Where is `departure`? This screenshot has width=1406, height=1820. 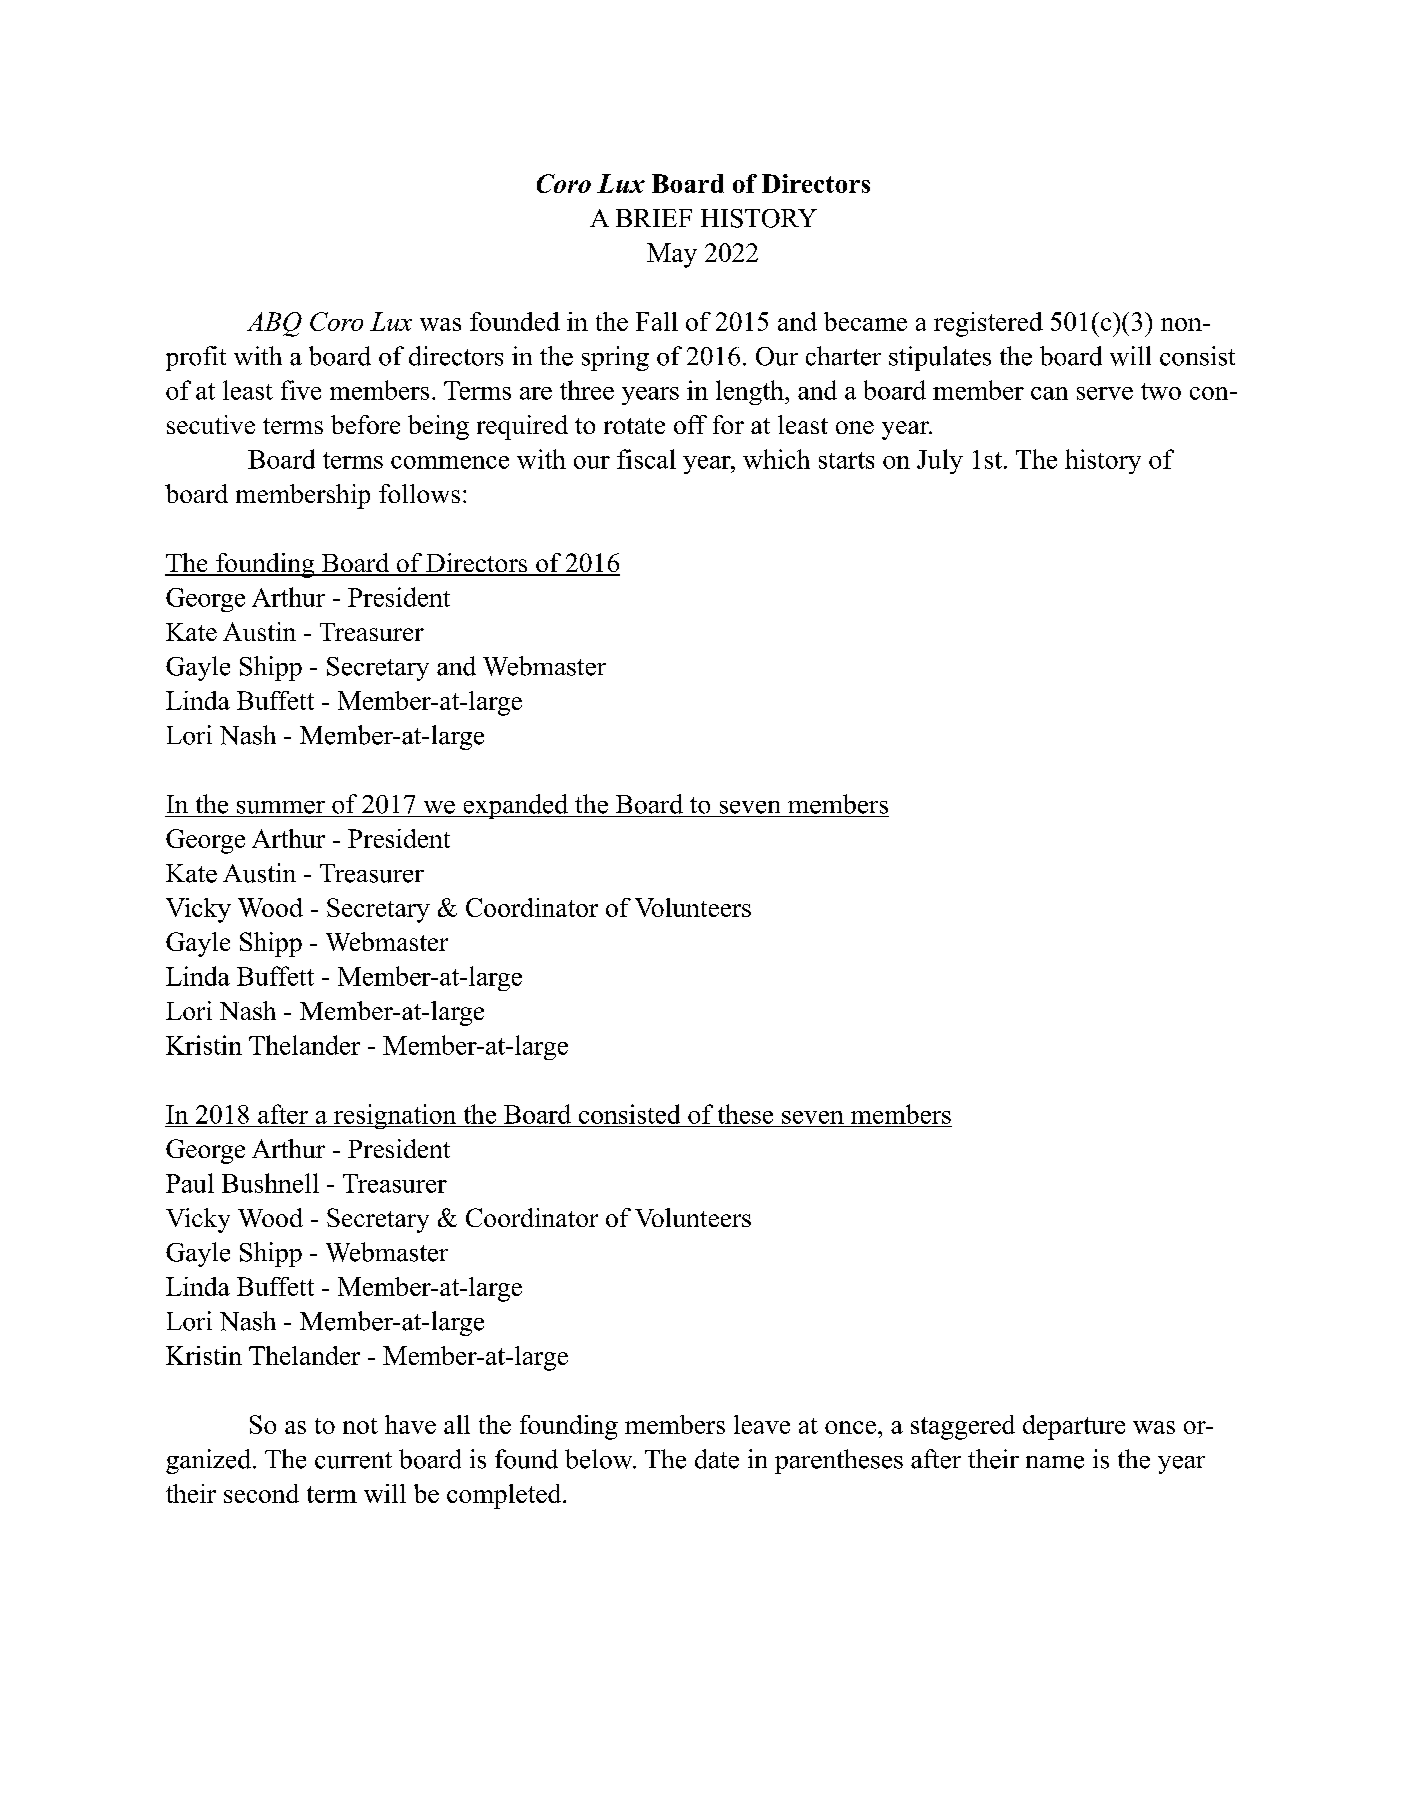 departure is located at coordinates (1074, 1427).
